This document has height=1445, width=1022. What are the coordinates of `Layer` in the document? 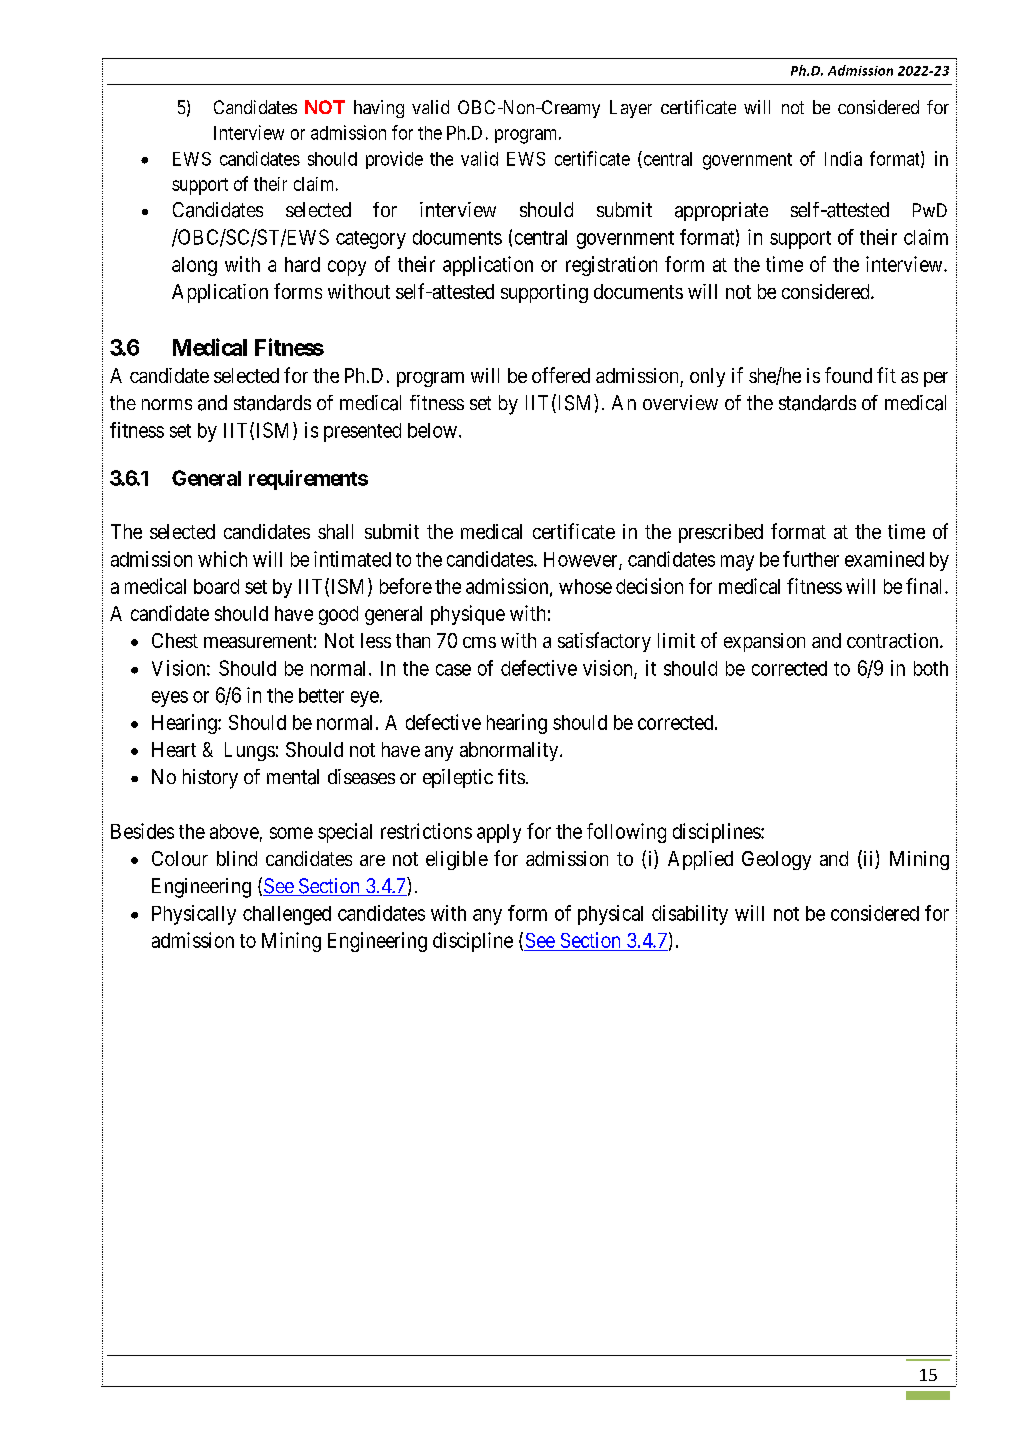 It's located at (631, 109).
